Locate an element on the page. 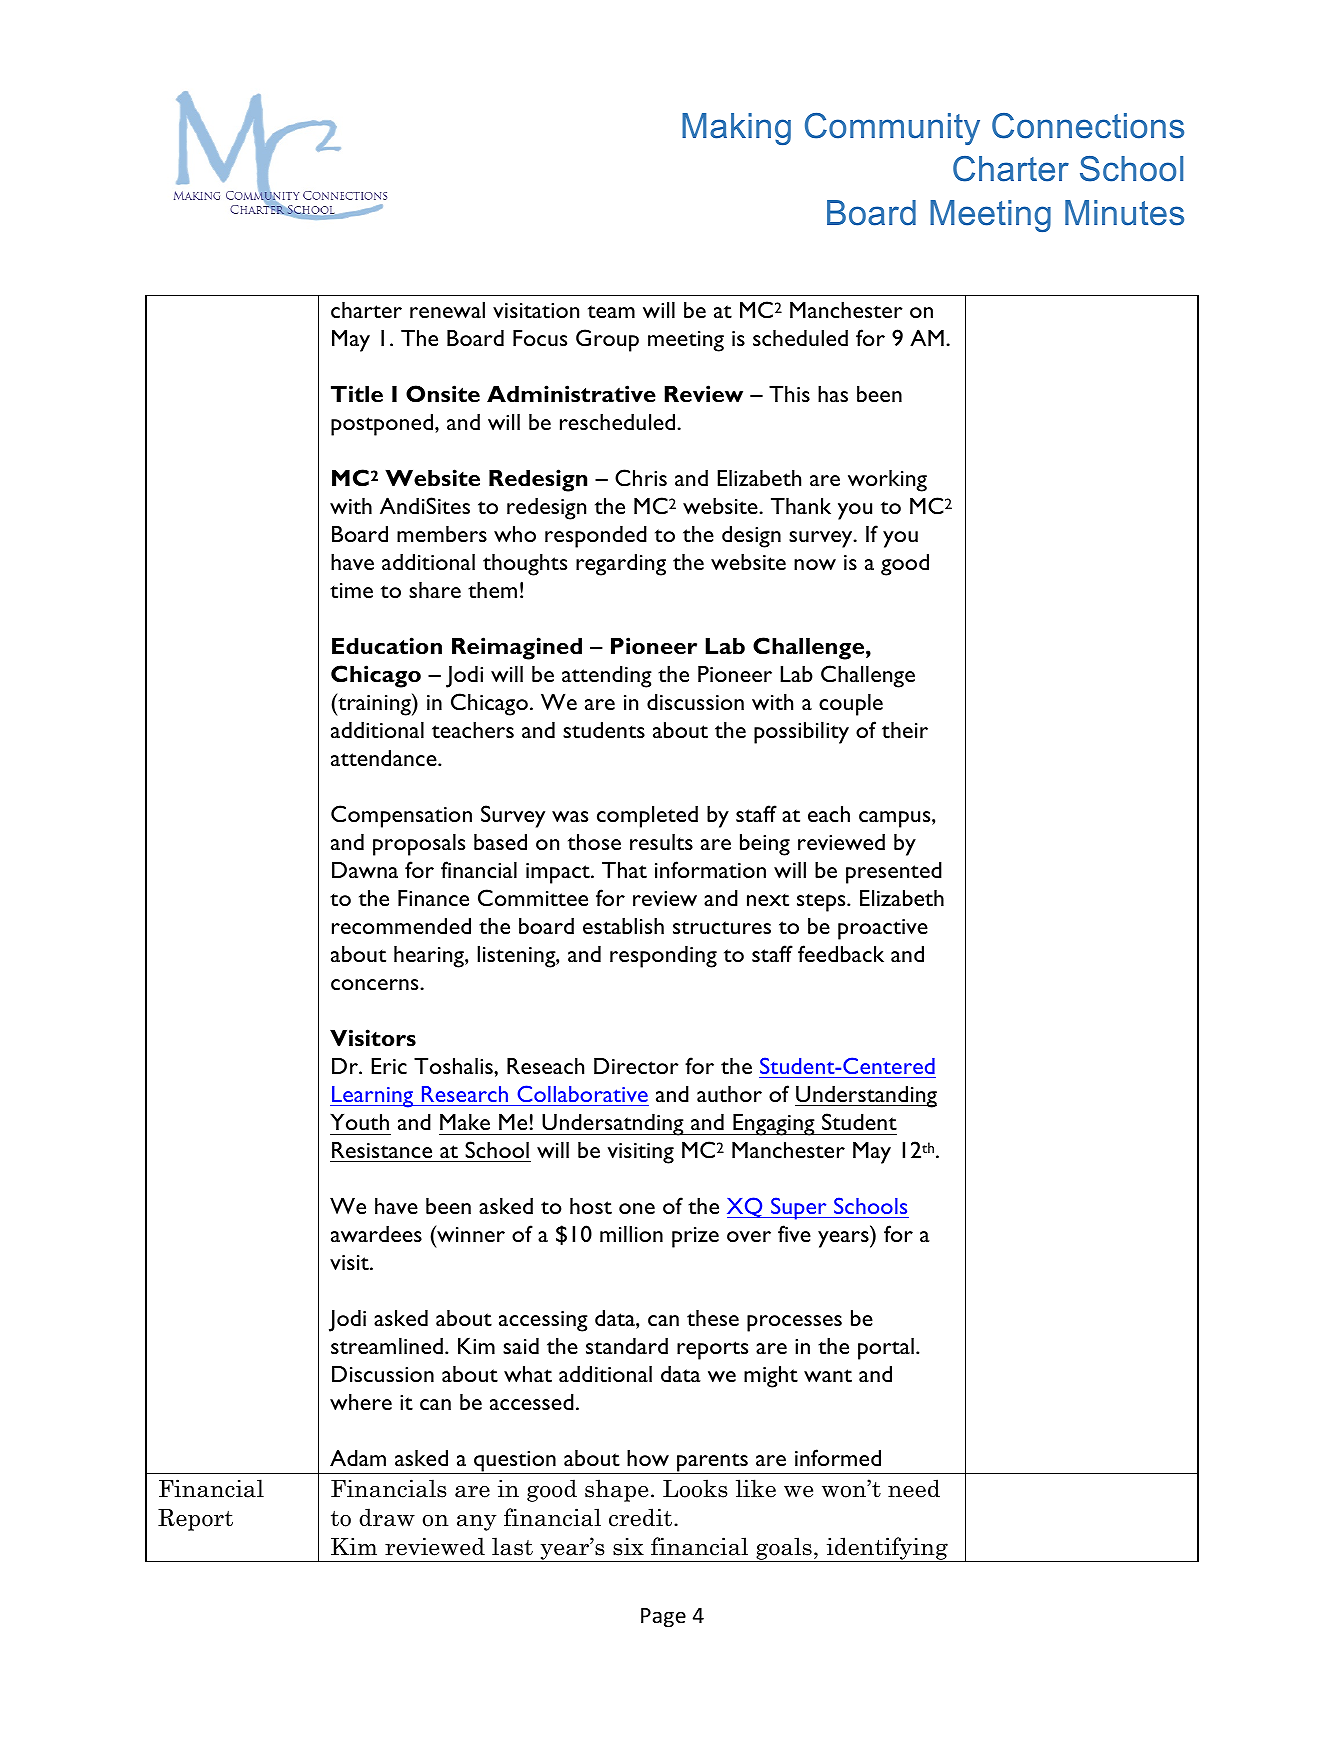 This document has width=1344, height=1739. Thank is located at coordinates (801, 506).
